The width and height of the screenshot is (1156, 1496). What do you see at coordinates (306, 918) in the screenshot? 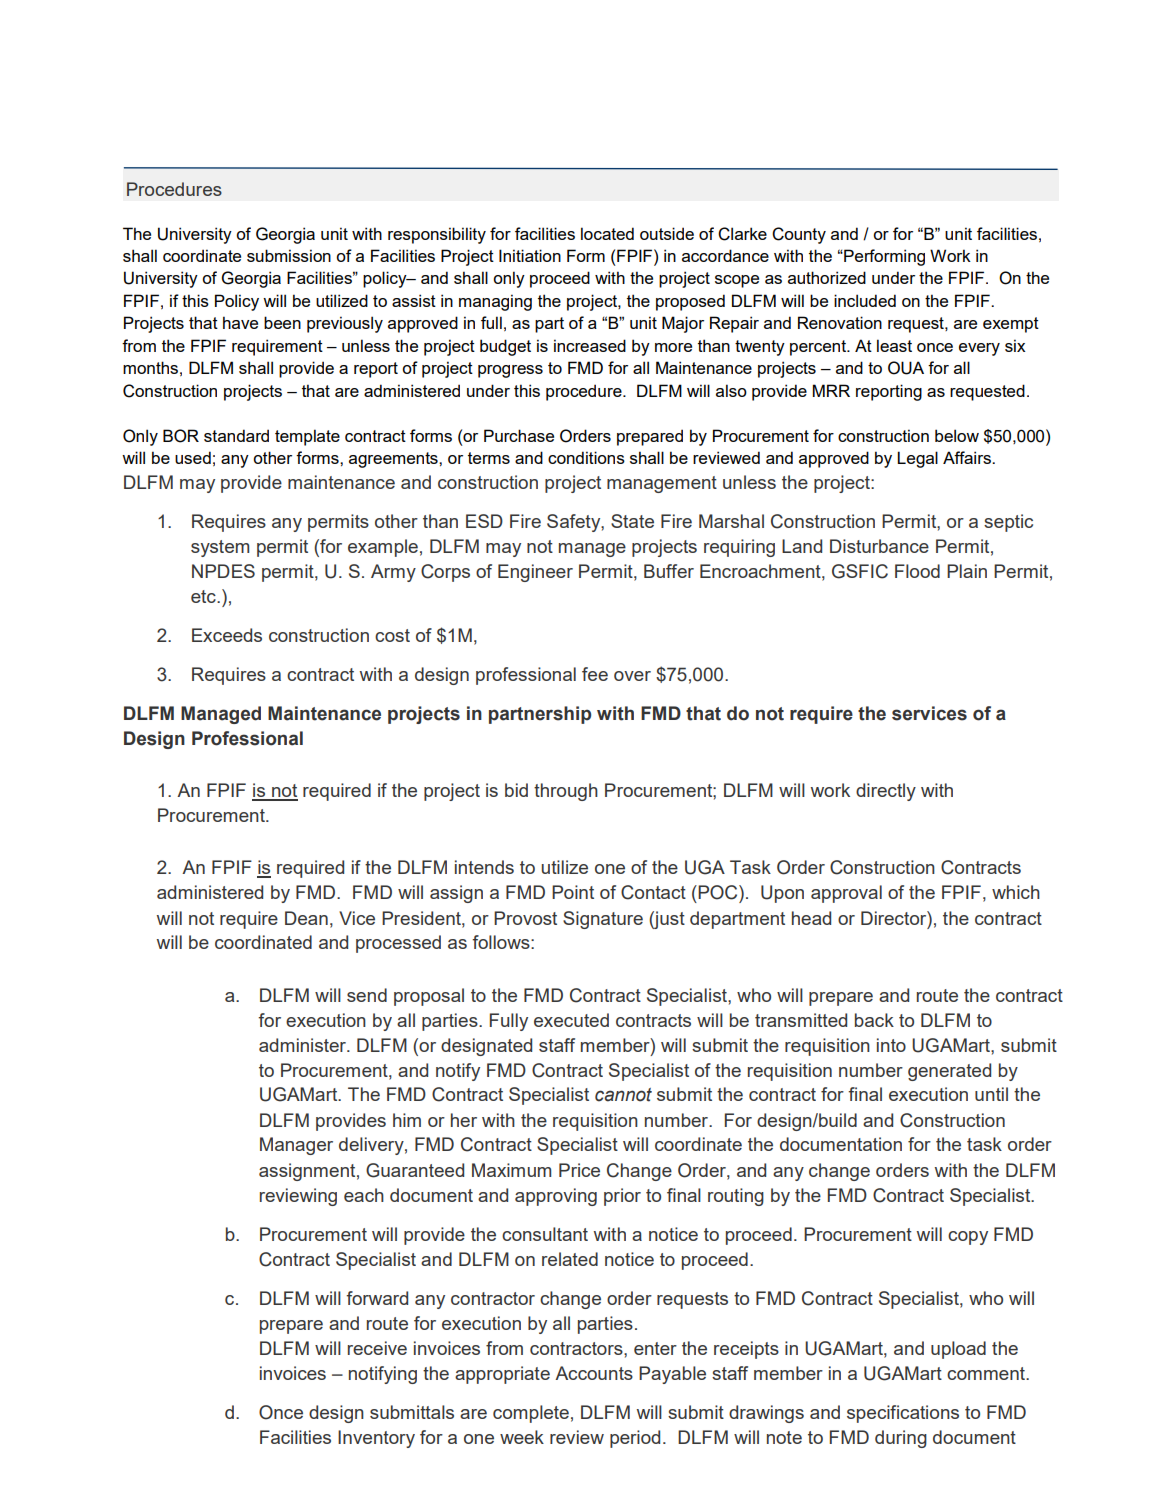
I see `Dean` at bounding box center [306, 918].
